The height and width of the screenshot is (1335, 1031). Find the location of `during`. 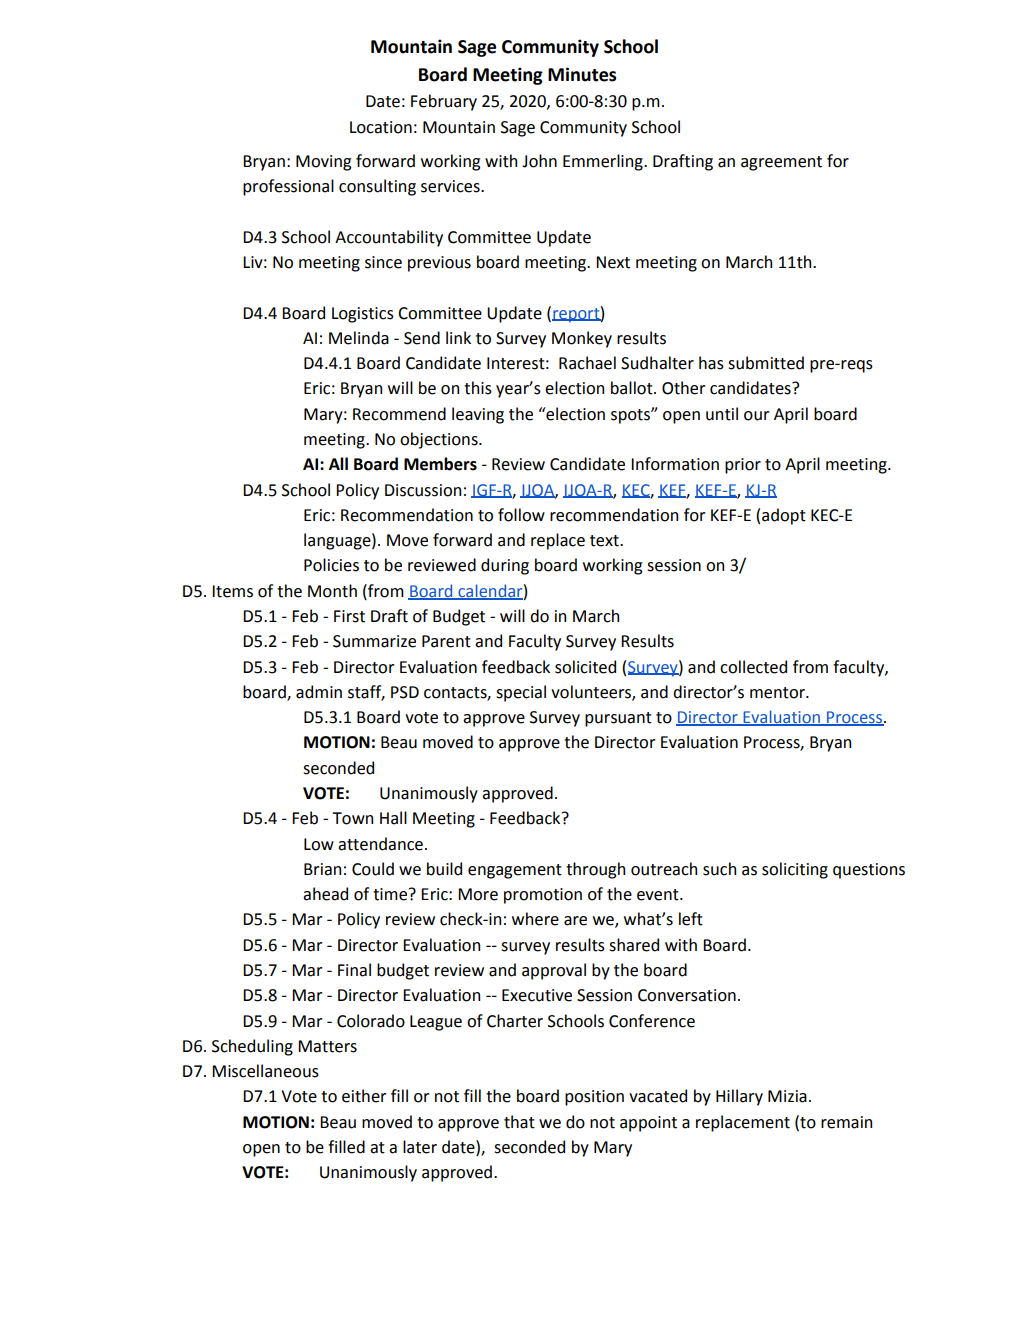

during is located at coordinates (505, 566).
